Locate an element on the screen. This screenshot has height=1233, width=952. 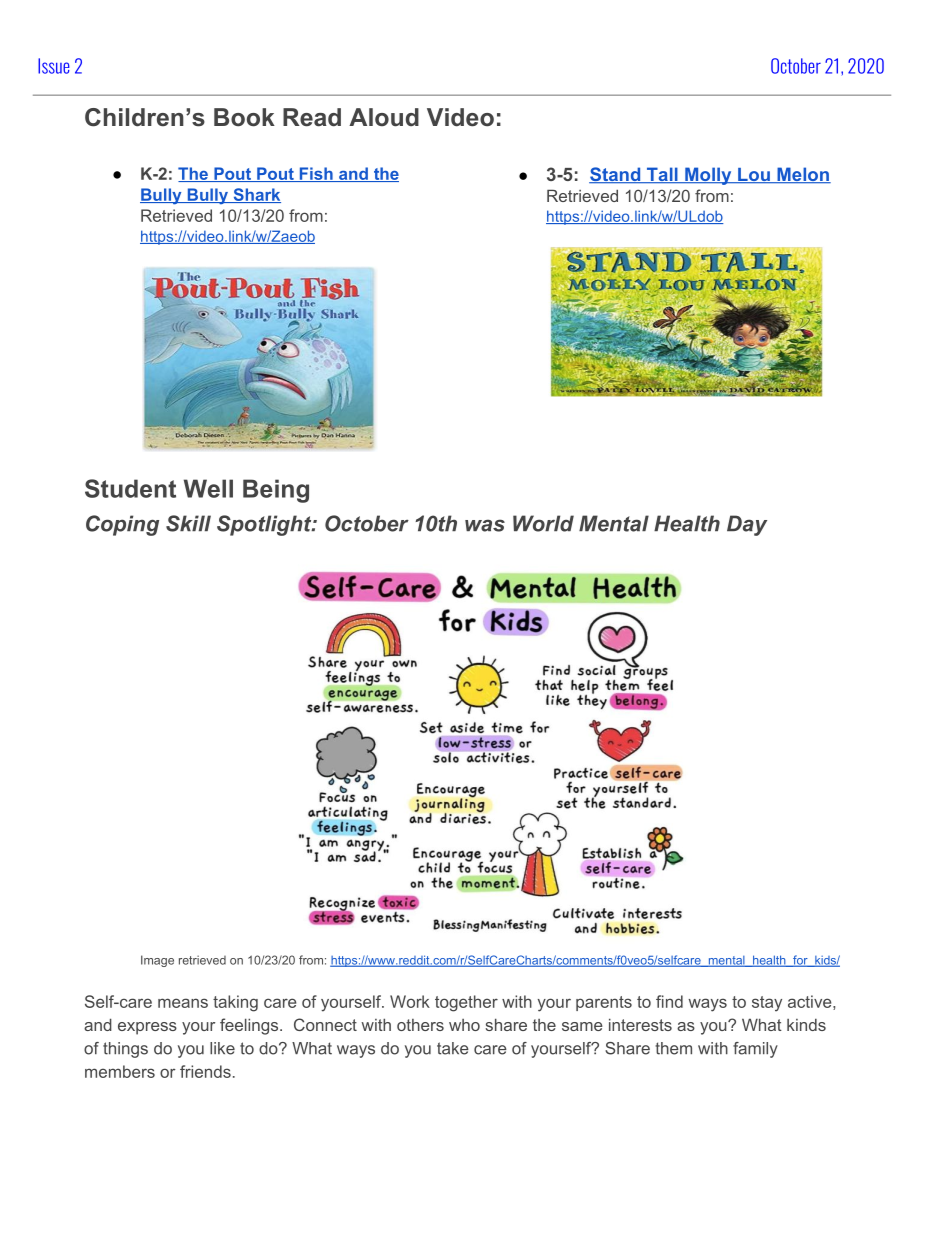
express is located at coordinates (147, 1028).
